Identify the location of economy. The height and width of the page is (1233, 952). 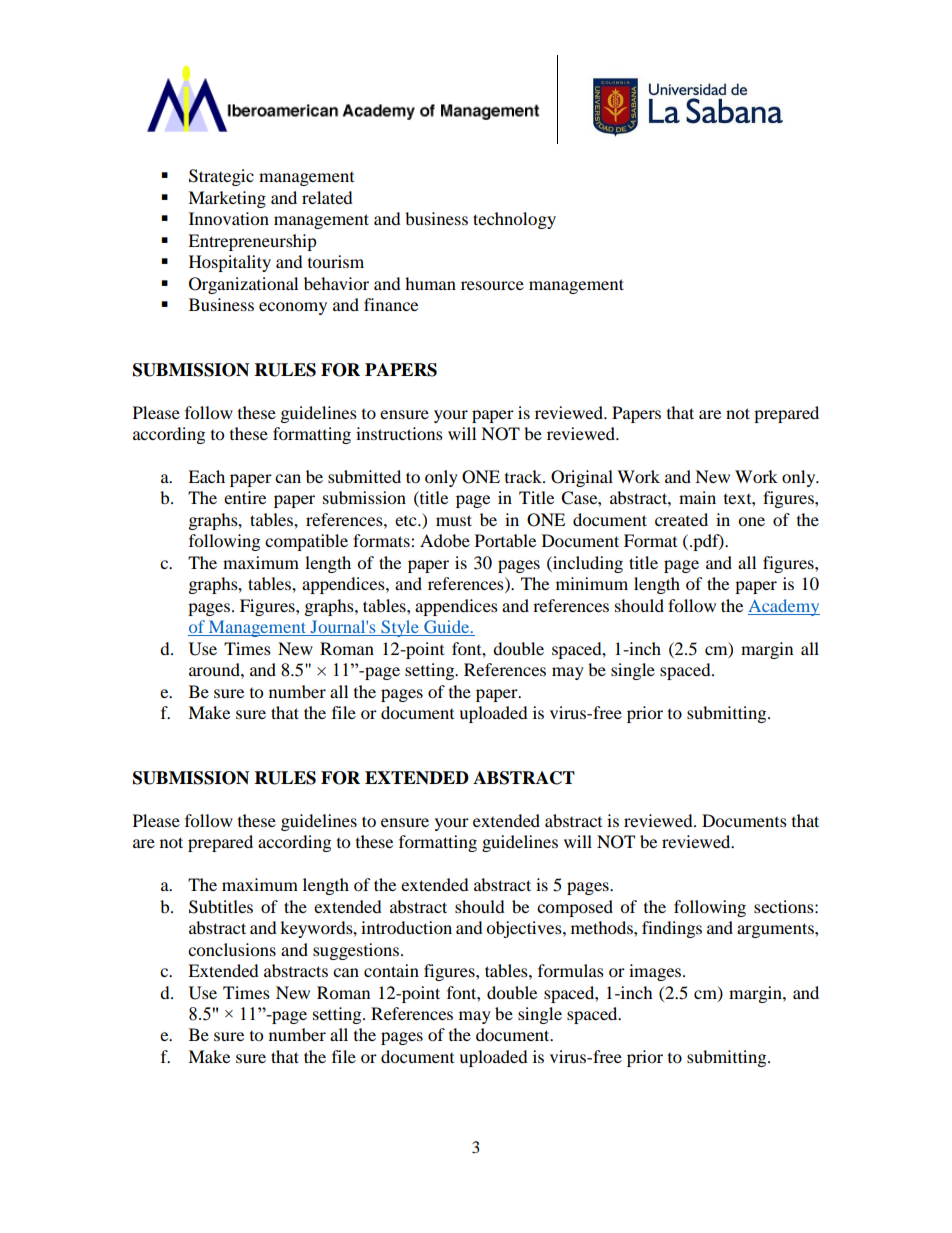
(293, 308).
